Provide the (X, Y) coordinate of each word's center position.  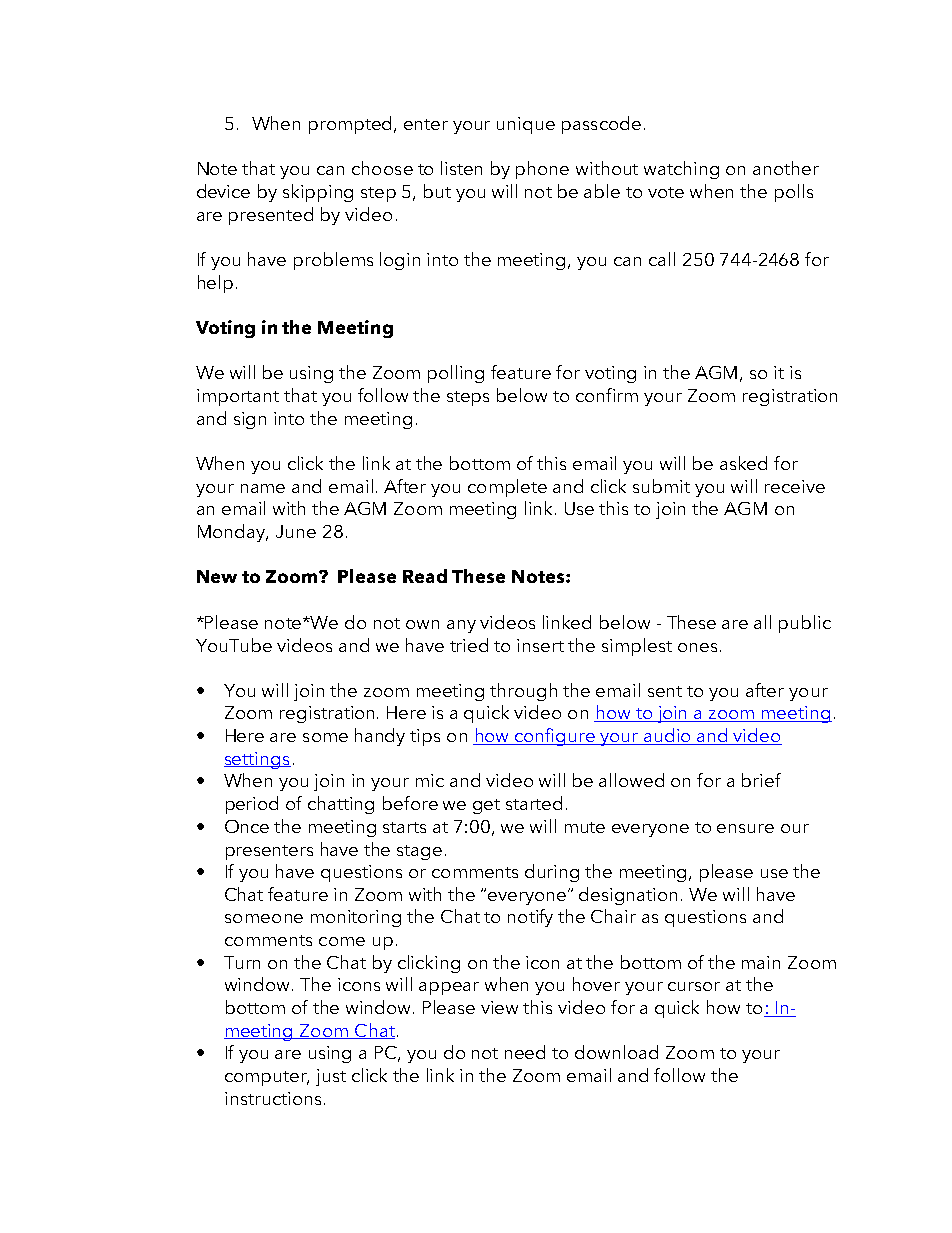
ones (697, 647)
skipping (318, 193)
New (217, 576)
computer (267, 1078)
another (786, 168)
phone (542, 170)
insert (540, 645)
